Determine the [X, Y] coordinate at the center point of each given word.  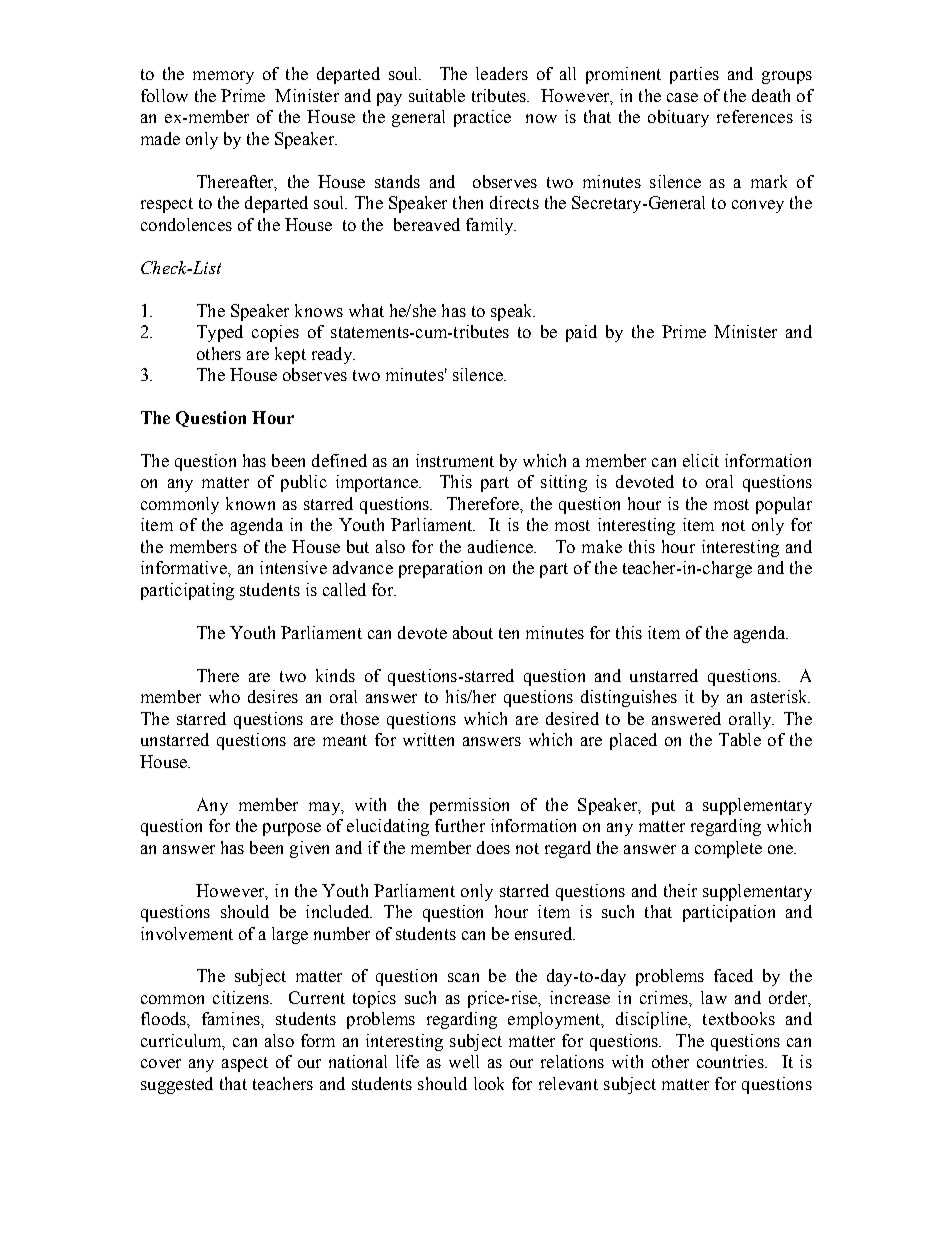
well [464, 1061]
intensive [293, 567]
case [682, 97]
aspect [245, 1064]
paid [581, 333]
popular [784, 505]
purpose [292, 829]
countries [731, 1061]
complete [728, 849]
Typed [220, 333]
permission [469, 806]
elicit [701, 460]
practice [482, 118]
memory [223, 77]
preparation [440, 569]
